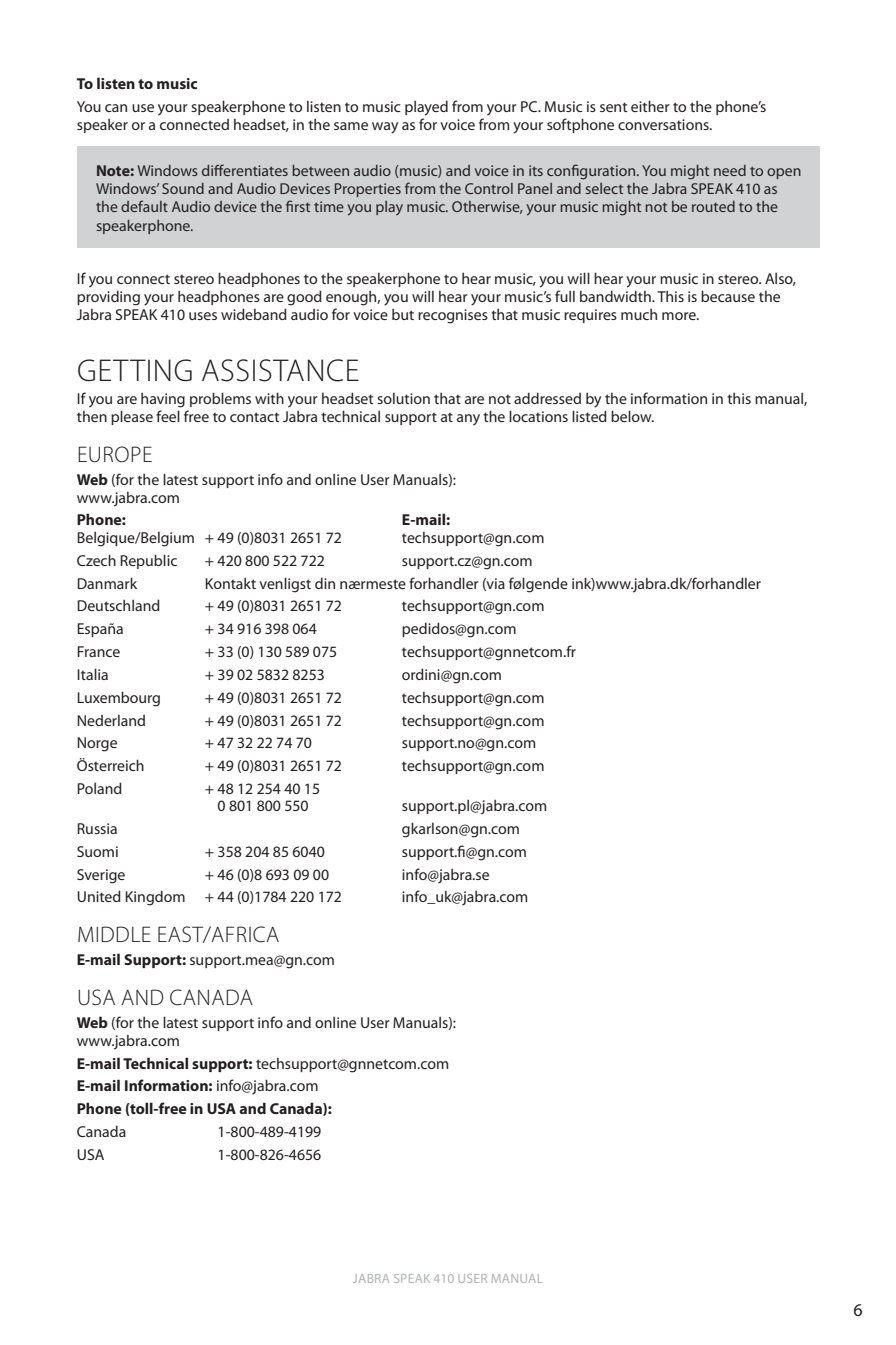 The image size is (896, 1345). I want to click on Republic, so click(148, 561).
